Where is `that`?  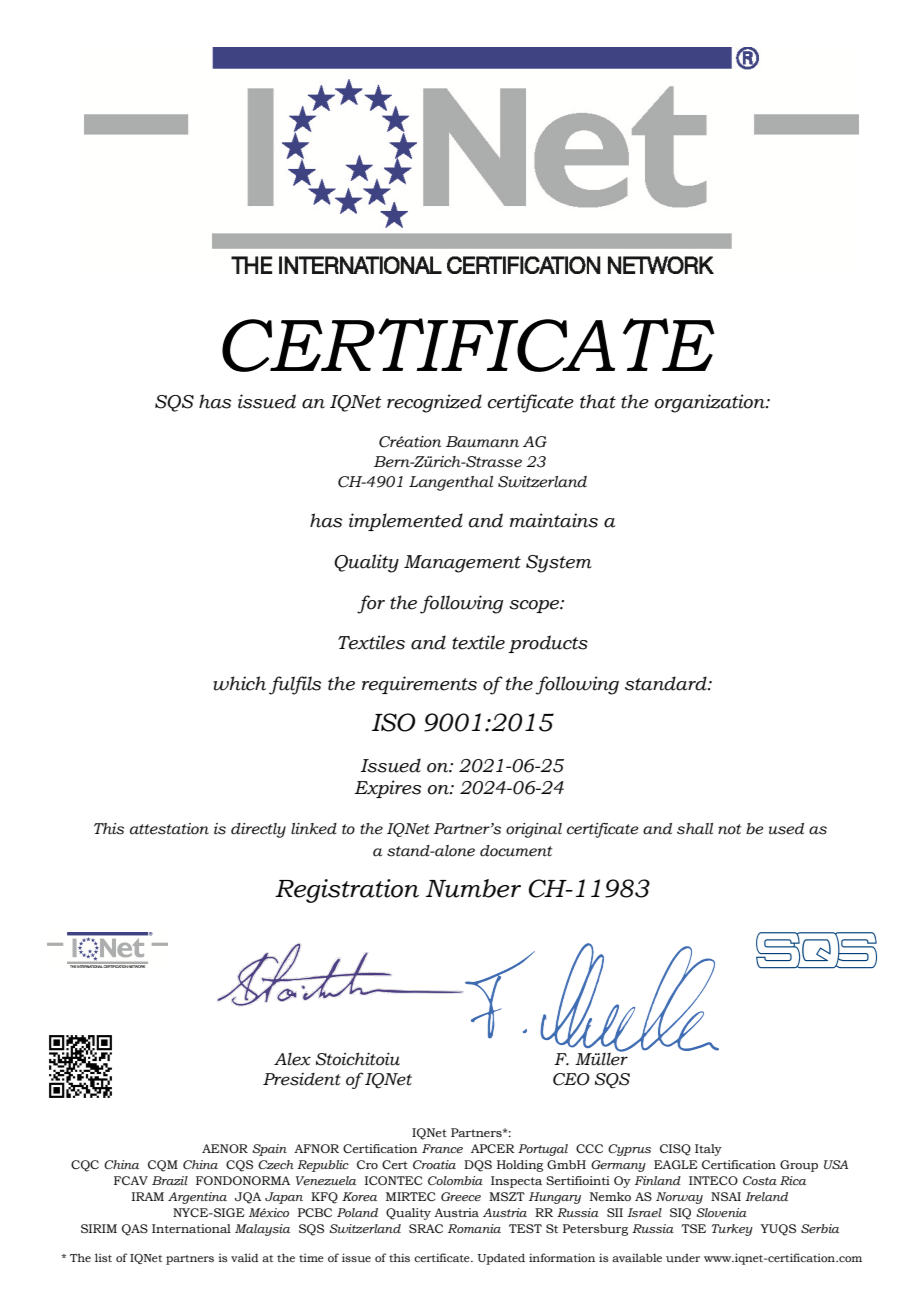
that is located at coordinates (598, 401).
